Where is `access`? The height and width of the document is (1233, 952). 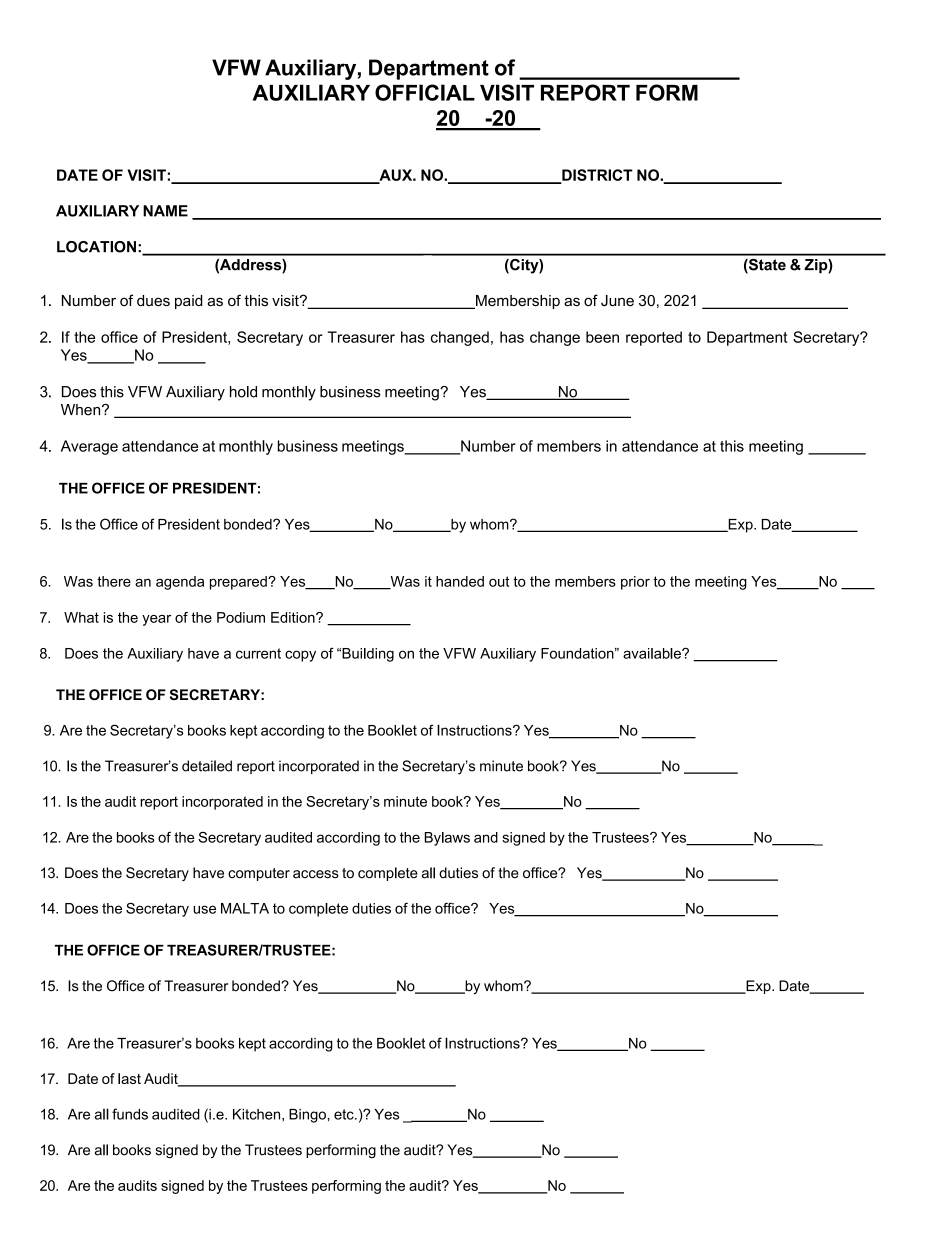
access is located at coordinates (316, 874).
